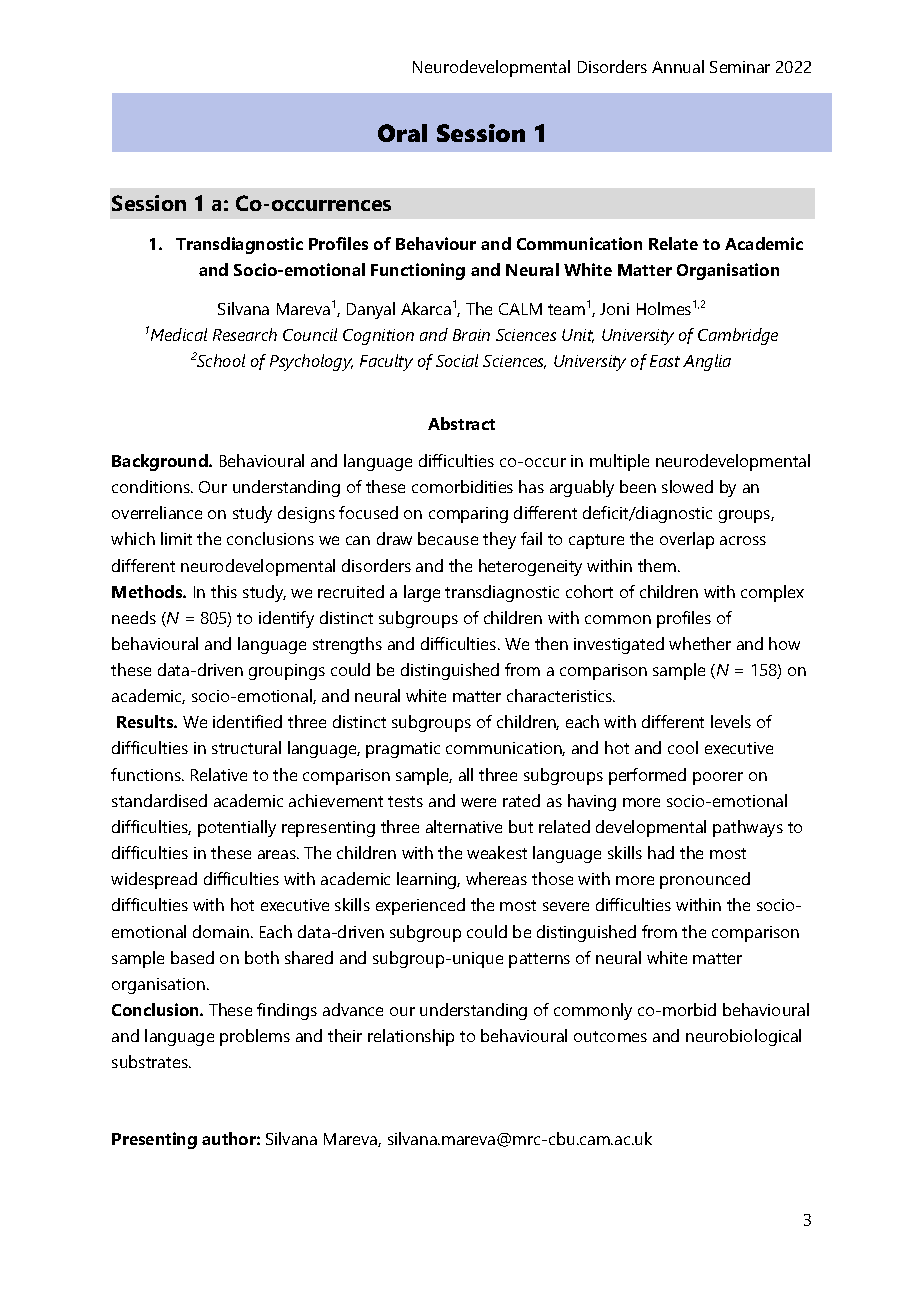 The height and width of the page is (1308, 924). What do you see at coordinates (224, 591) in the page?
I see `this` at bounding box center [224, 591].
